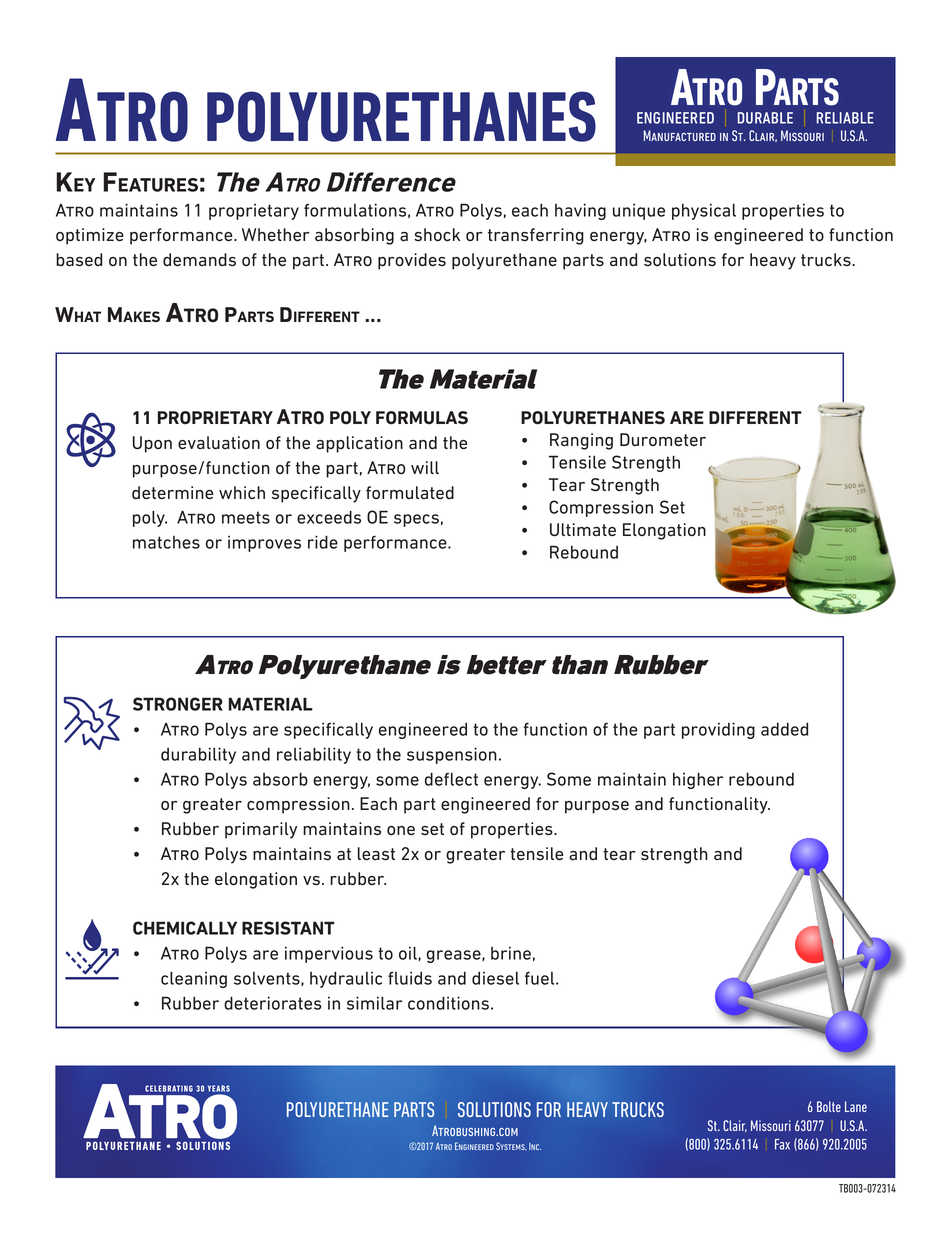 The image size is (952, 1233). I want to click on shock, so click(437, 235).
